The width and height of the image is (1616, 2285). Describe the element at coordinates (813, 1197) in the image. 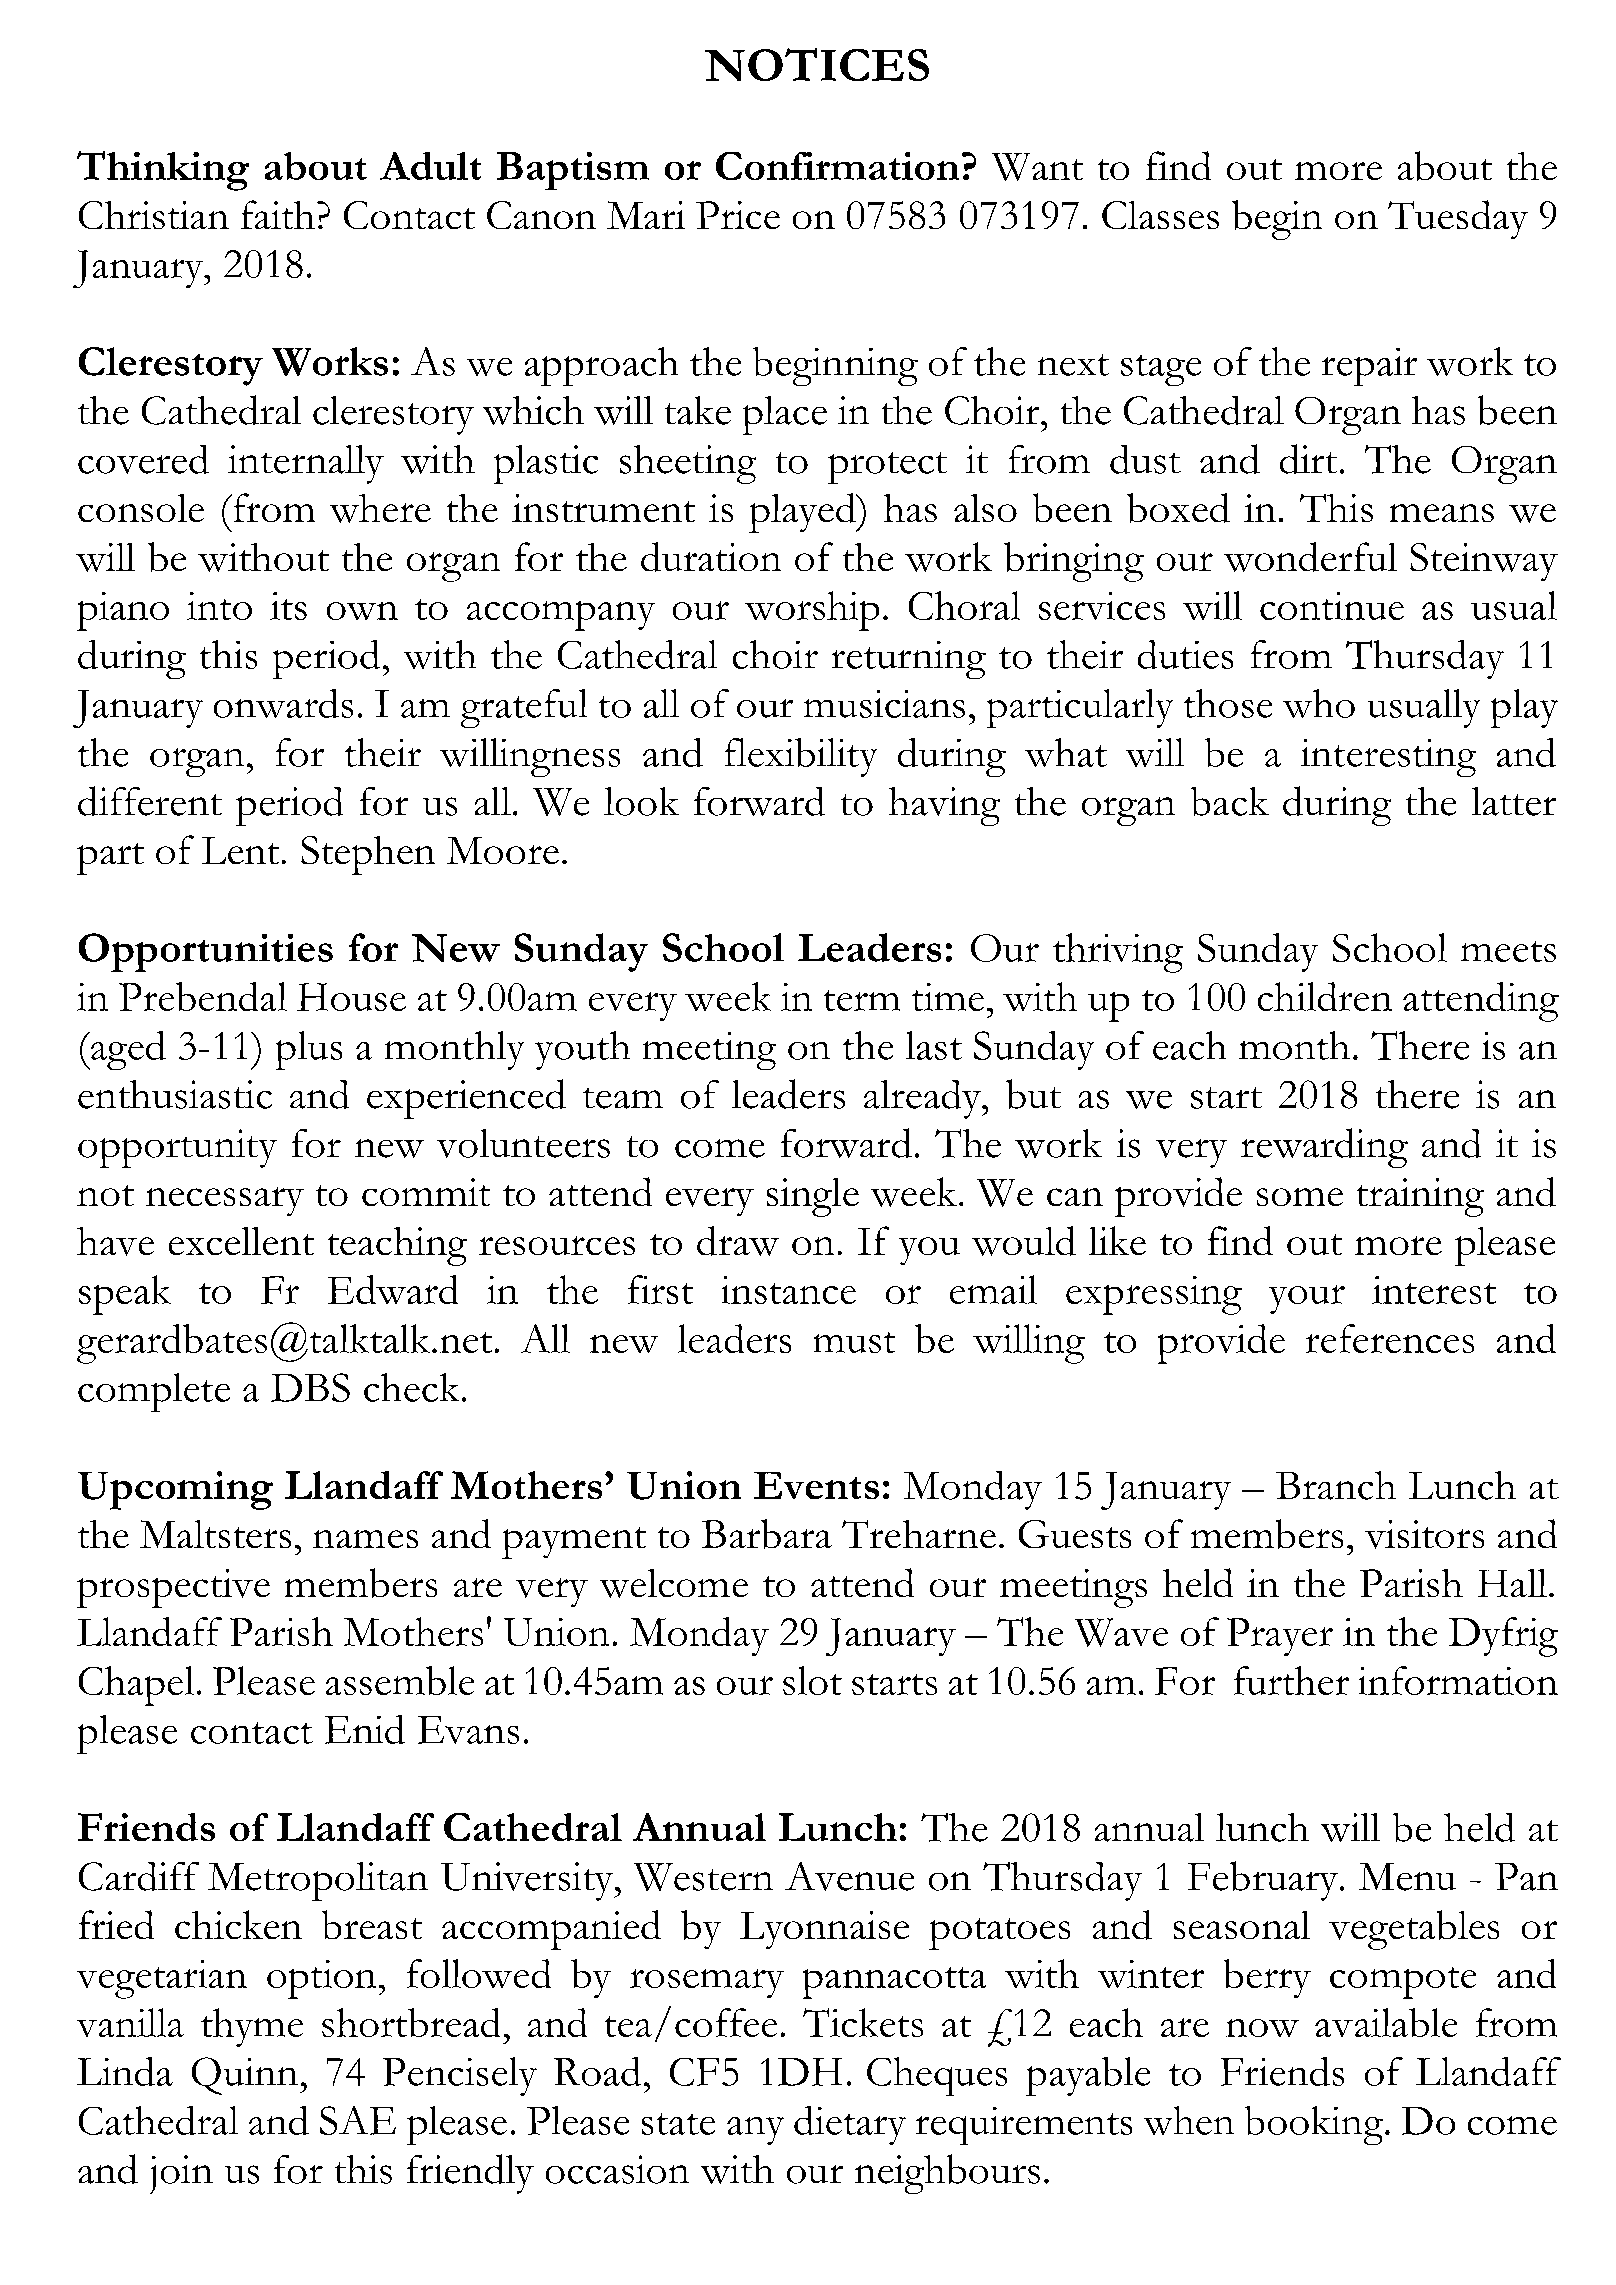

I see `single` at that location.
